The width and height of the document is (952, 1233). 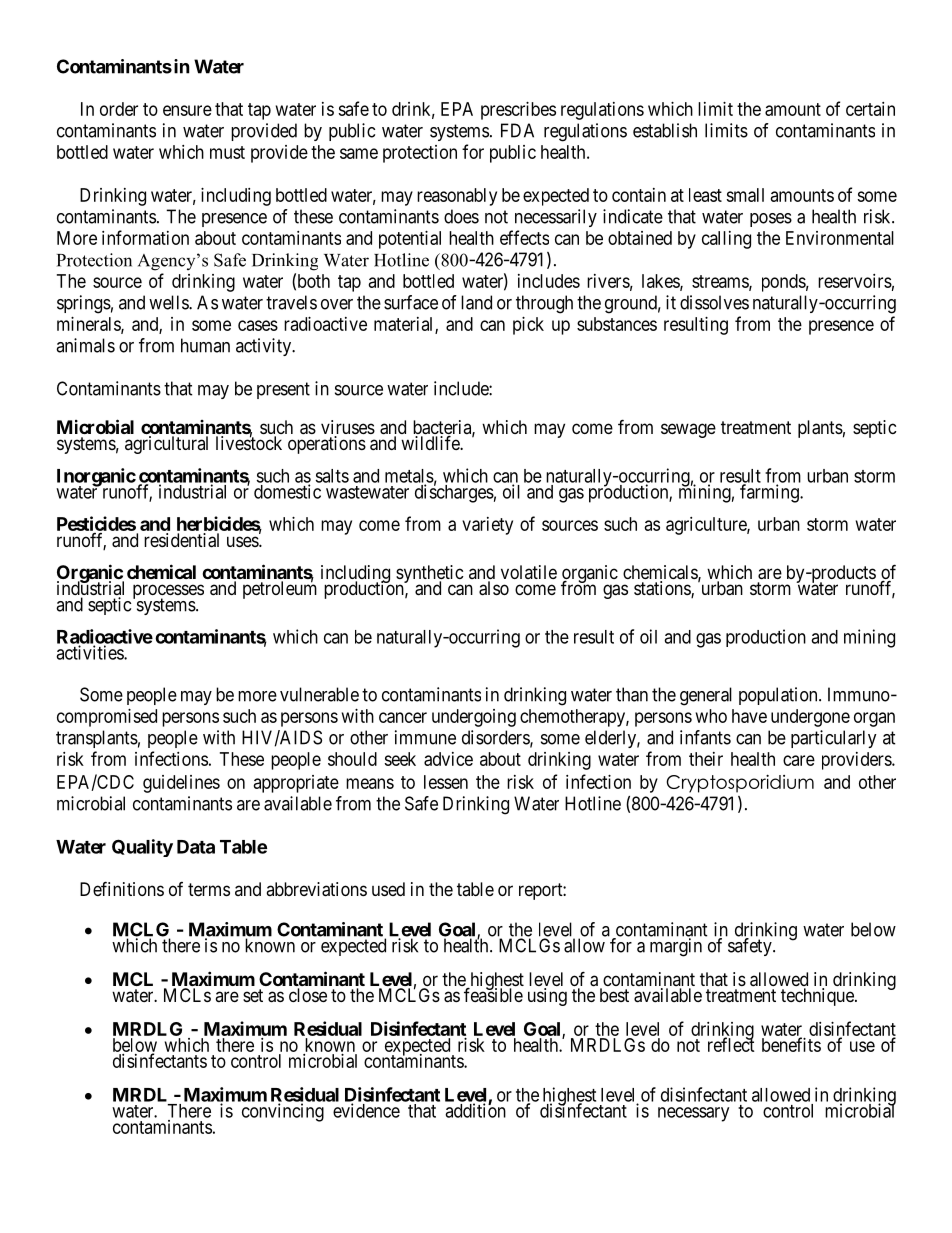 I want to click on wildlife, so click(x=431, y=442).
